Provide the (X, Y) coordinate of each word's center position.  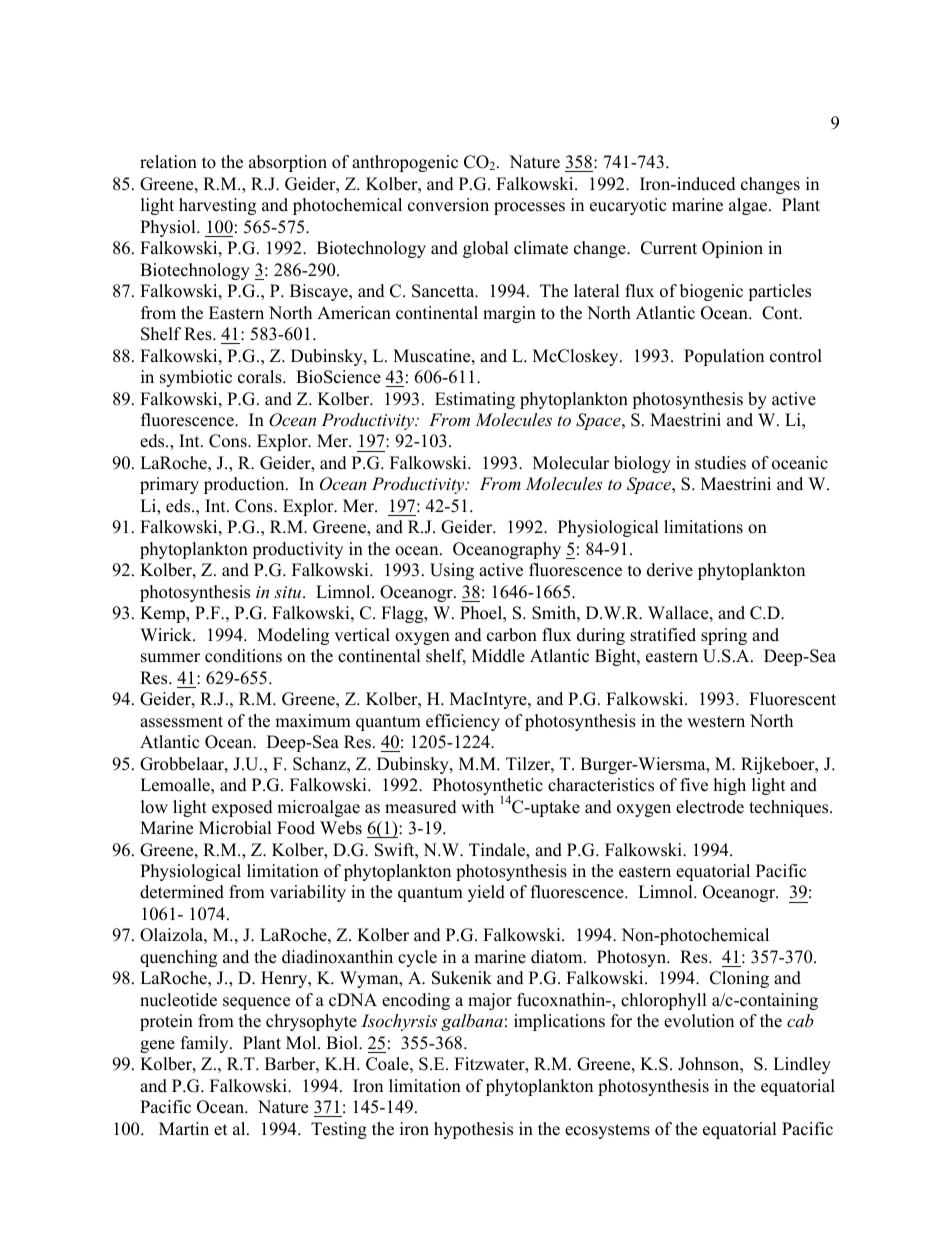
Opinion (732, 249)
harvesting (217, 206)
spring (724, 636)
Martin (184, 1128)
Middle (498, 656)
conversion (448, 205)
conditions (243, 656)
